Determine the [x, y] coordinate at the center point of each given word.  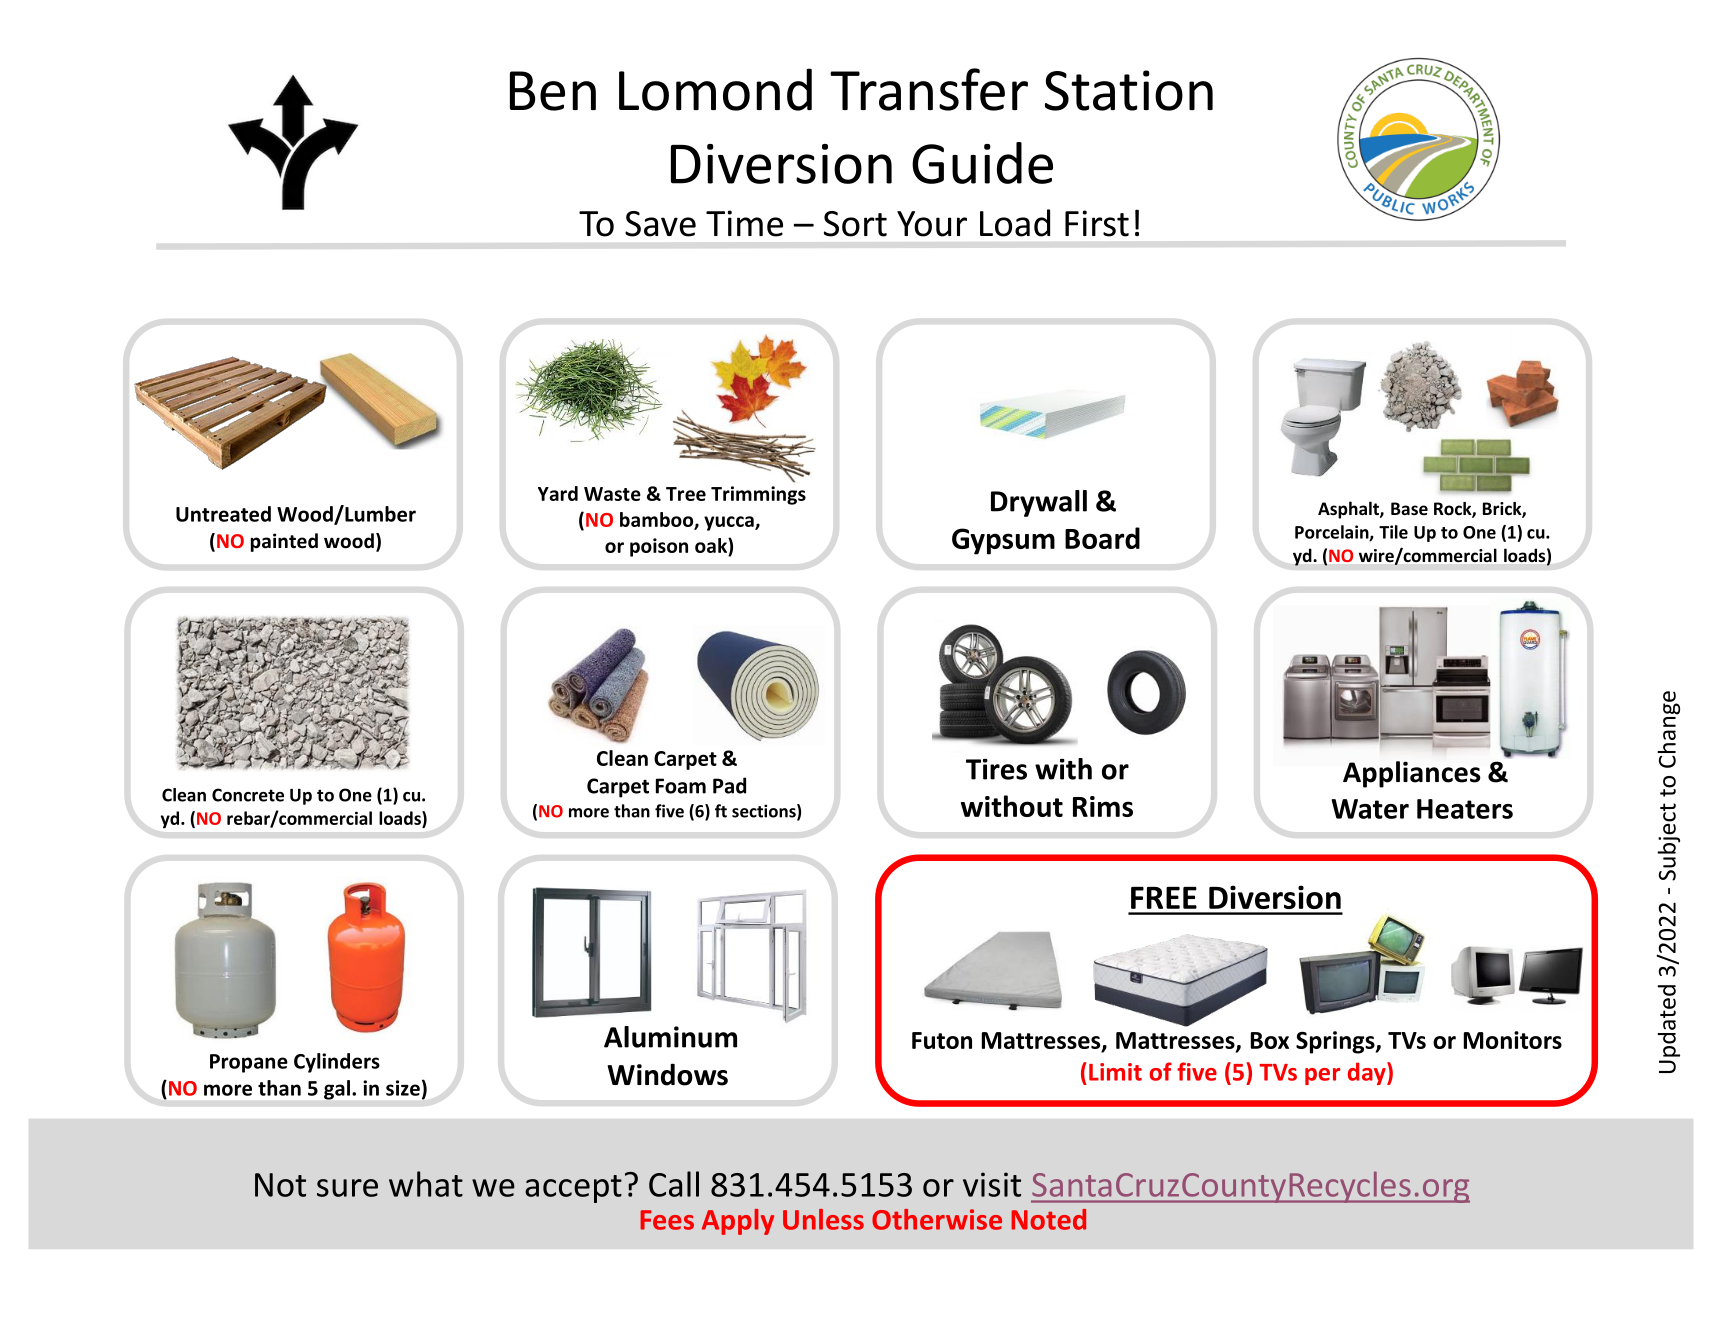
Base [1409, 509]
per [1322, 1076]
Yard [558, 493]
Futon [942, 1040]
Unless [823, 1219]
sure [347, 1188]
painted [284, 542]
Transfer [929, 89]
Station [1129, 90]
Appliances [1412, 774]
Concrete [248, 795]
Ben [553, 91]
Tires [996, 769]
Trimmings [758, 495]
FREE [1164, 898]
